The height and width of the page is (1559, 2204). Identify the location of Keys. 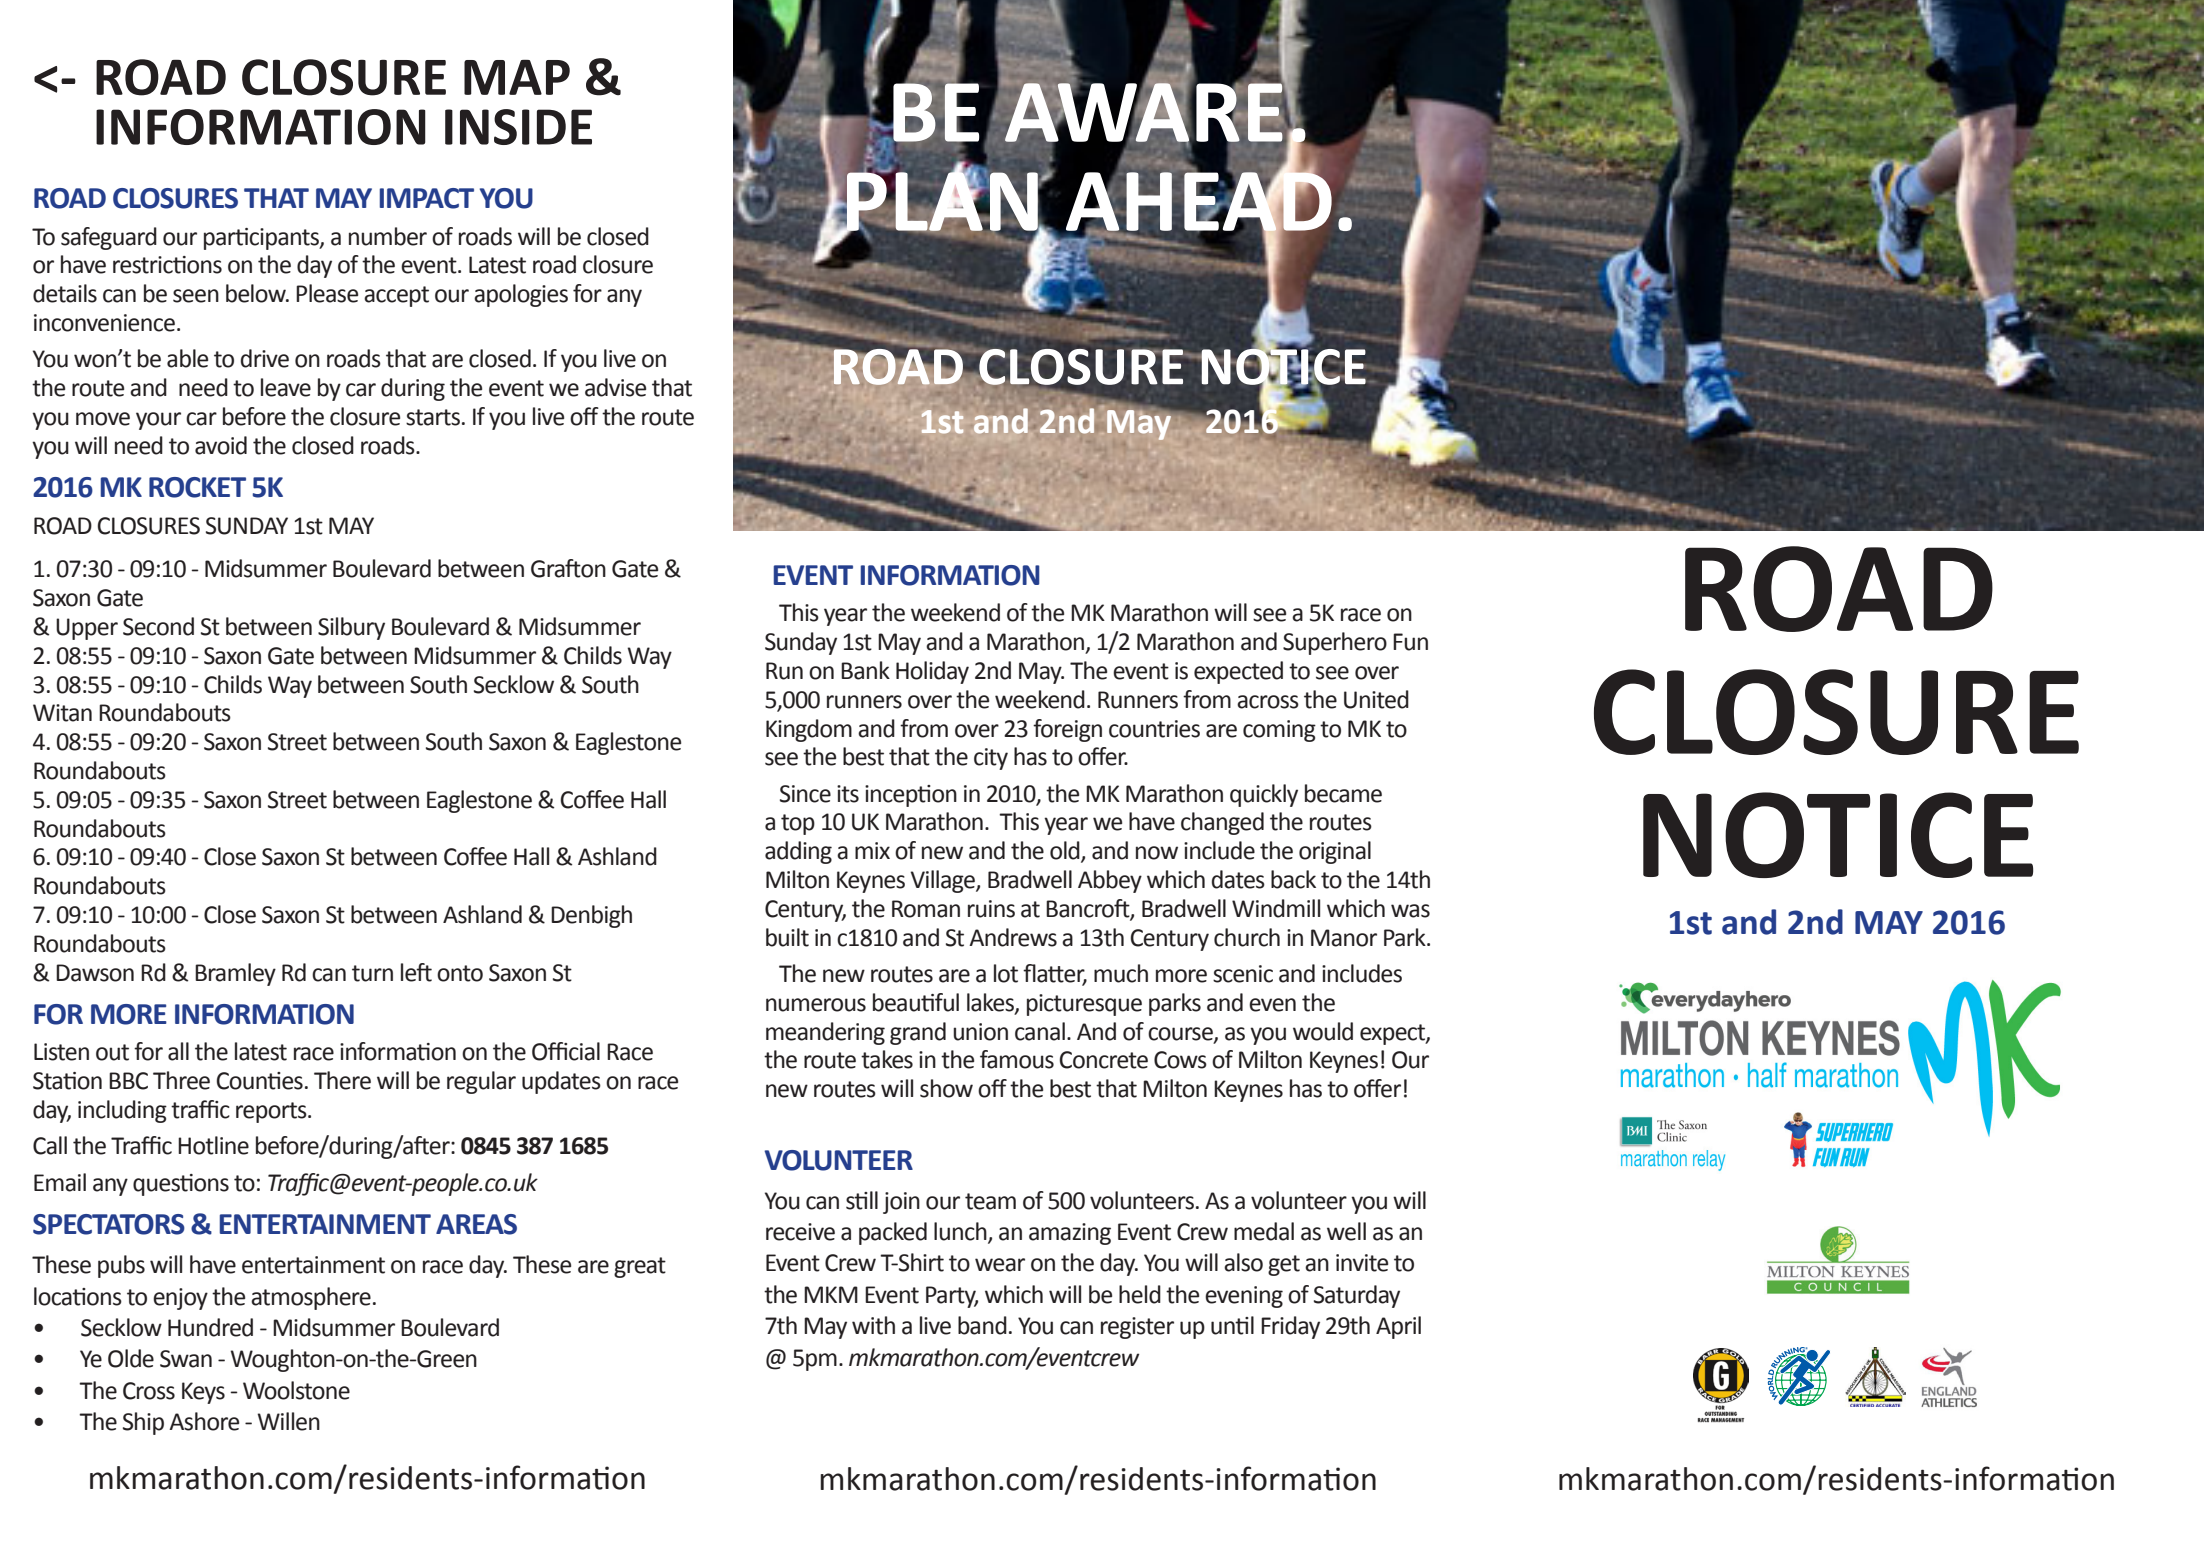
(203, 1393).
